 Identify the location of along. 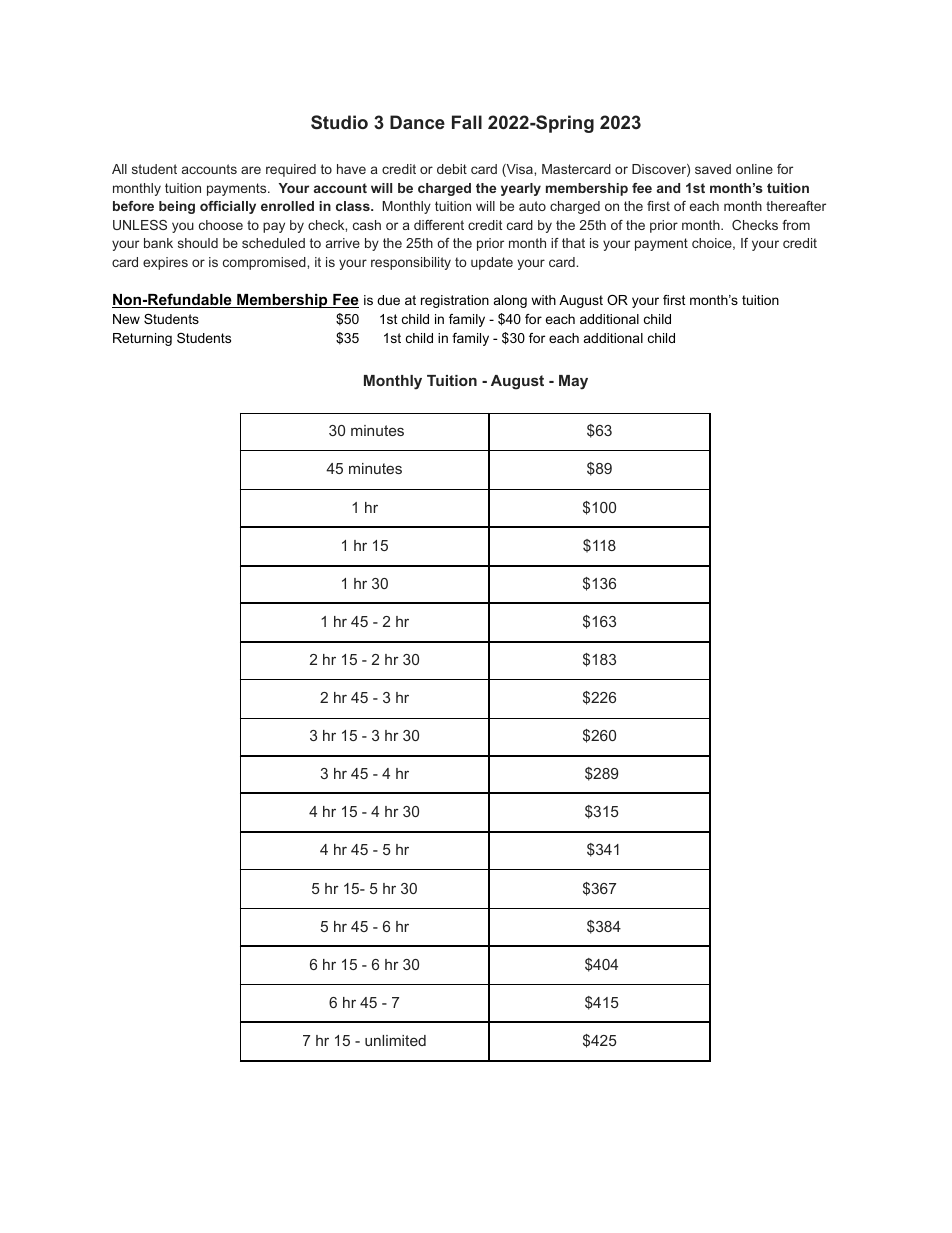
(510, 301).
